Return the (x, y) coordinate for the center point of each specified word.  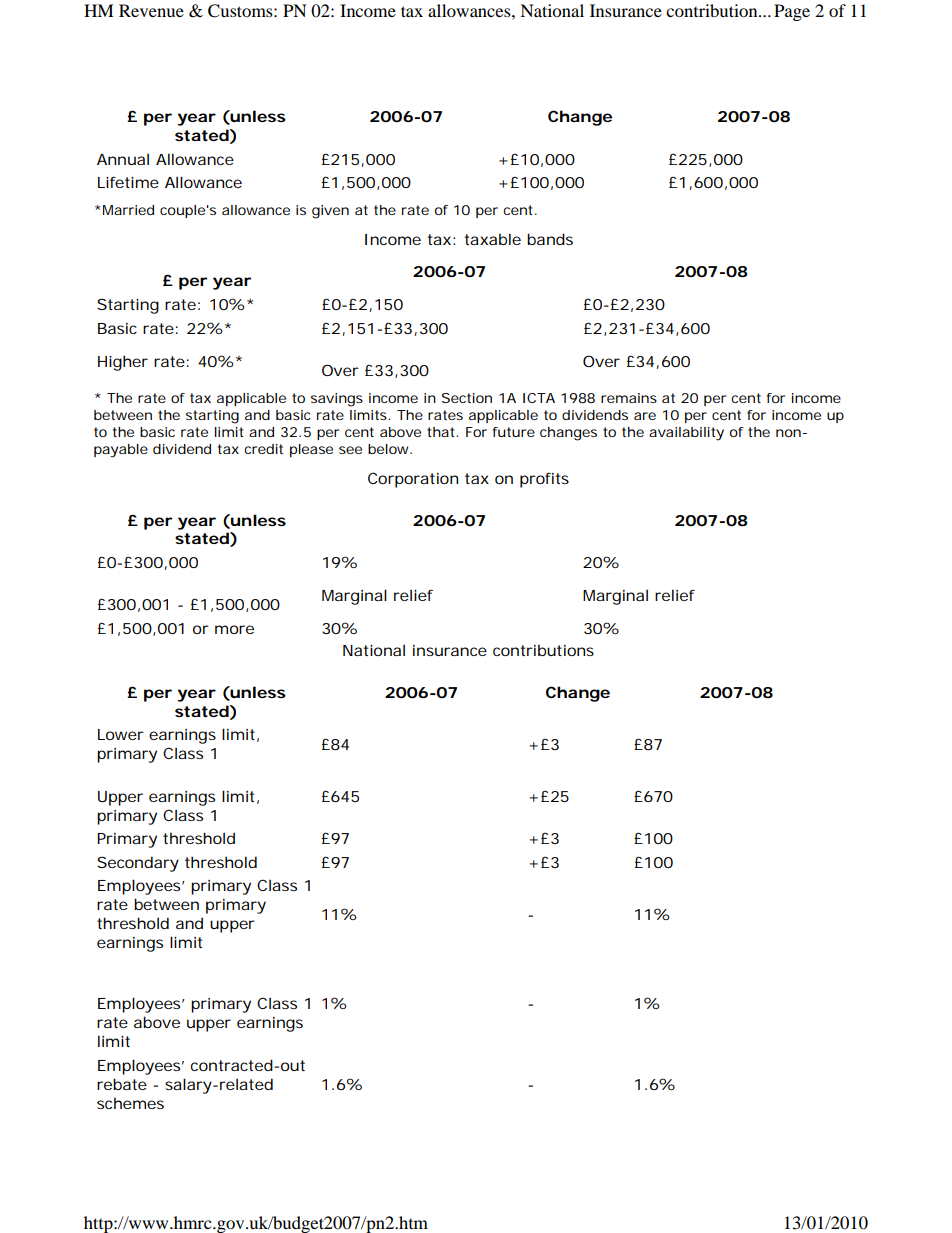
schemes (130, 1103)
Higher (123, 363)
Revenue (151, 10)
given (330, 212)
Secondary (138, 864)
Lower (121, 734)
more (234, 629)
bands (550, 239)
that (442, 432)
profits (544, 480)
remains (629, 398)
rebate (122, 1084)
